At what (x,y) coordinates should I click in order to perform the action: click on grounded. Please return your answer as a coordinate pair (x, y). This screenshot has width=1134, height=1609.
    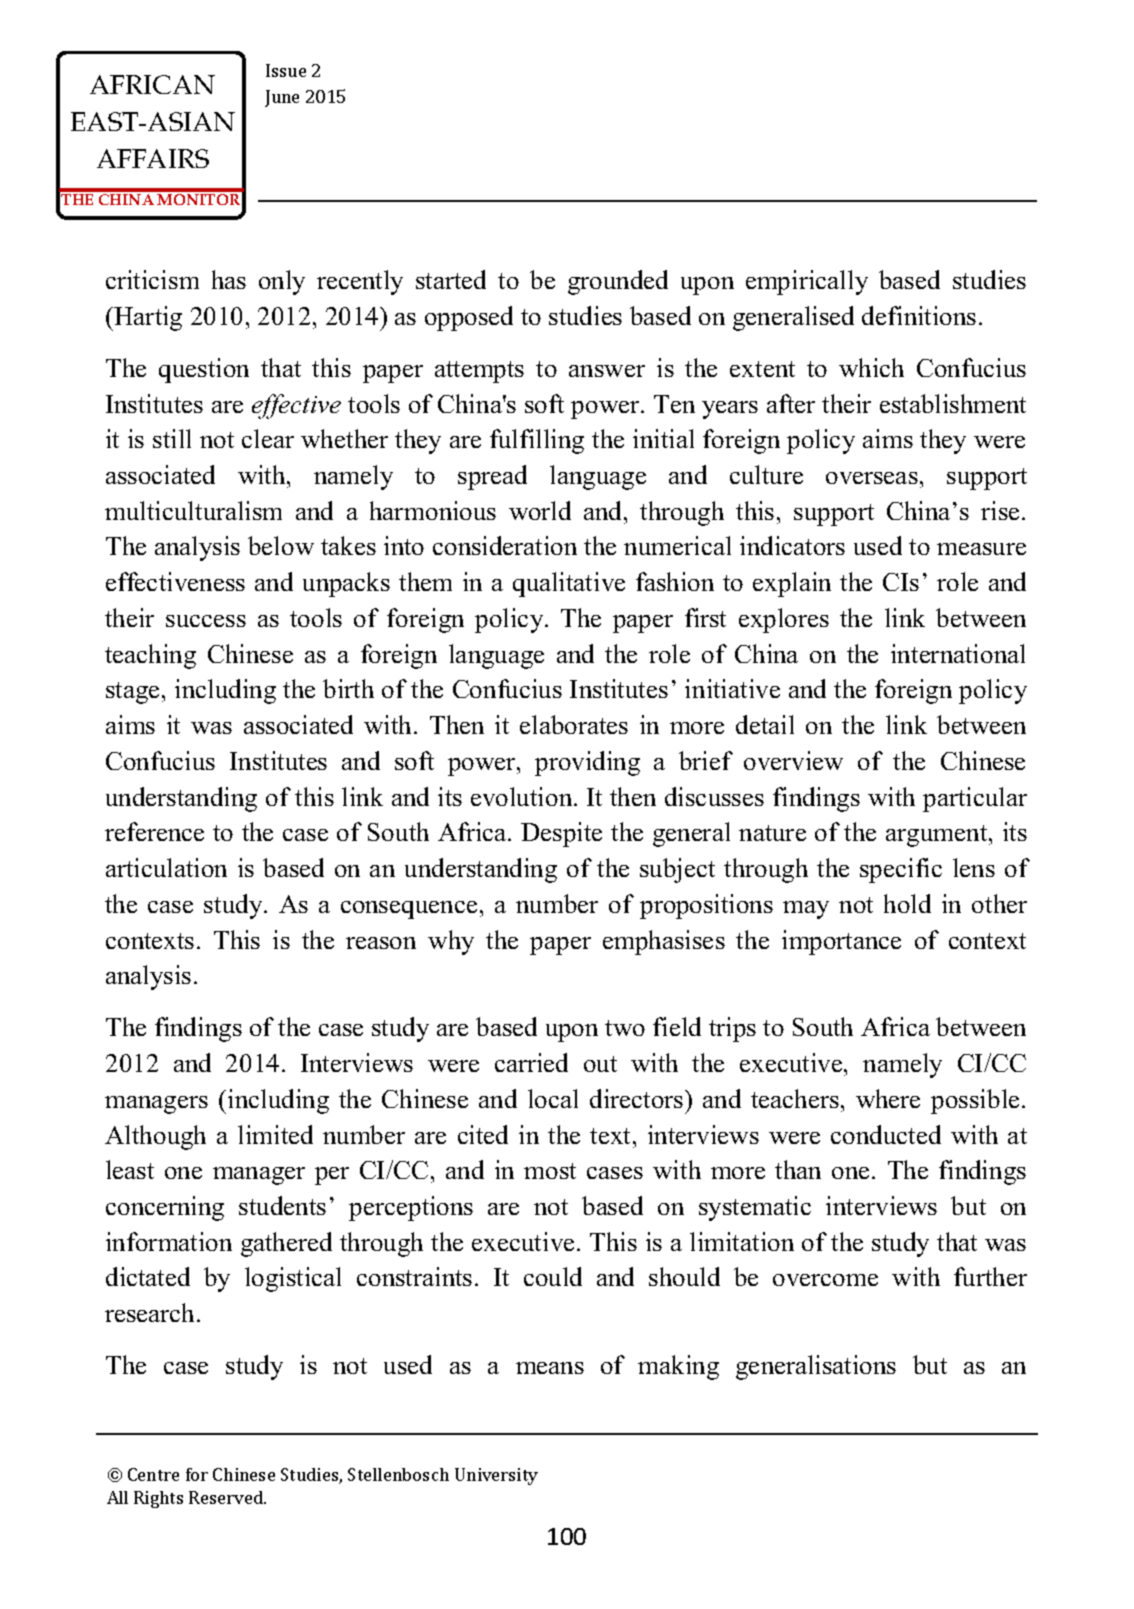
    Looking at the image, I should click on (618, 282).
